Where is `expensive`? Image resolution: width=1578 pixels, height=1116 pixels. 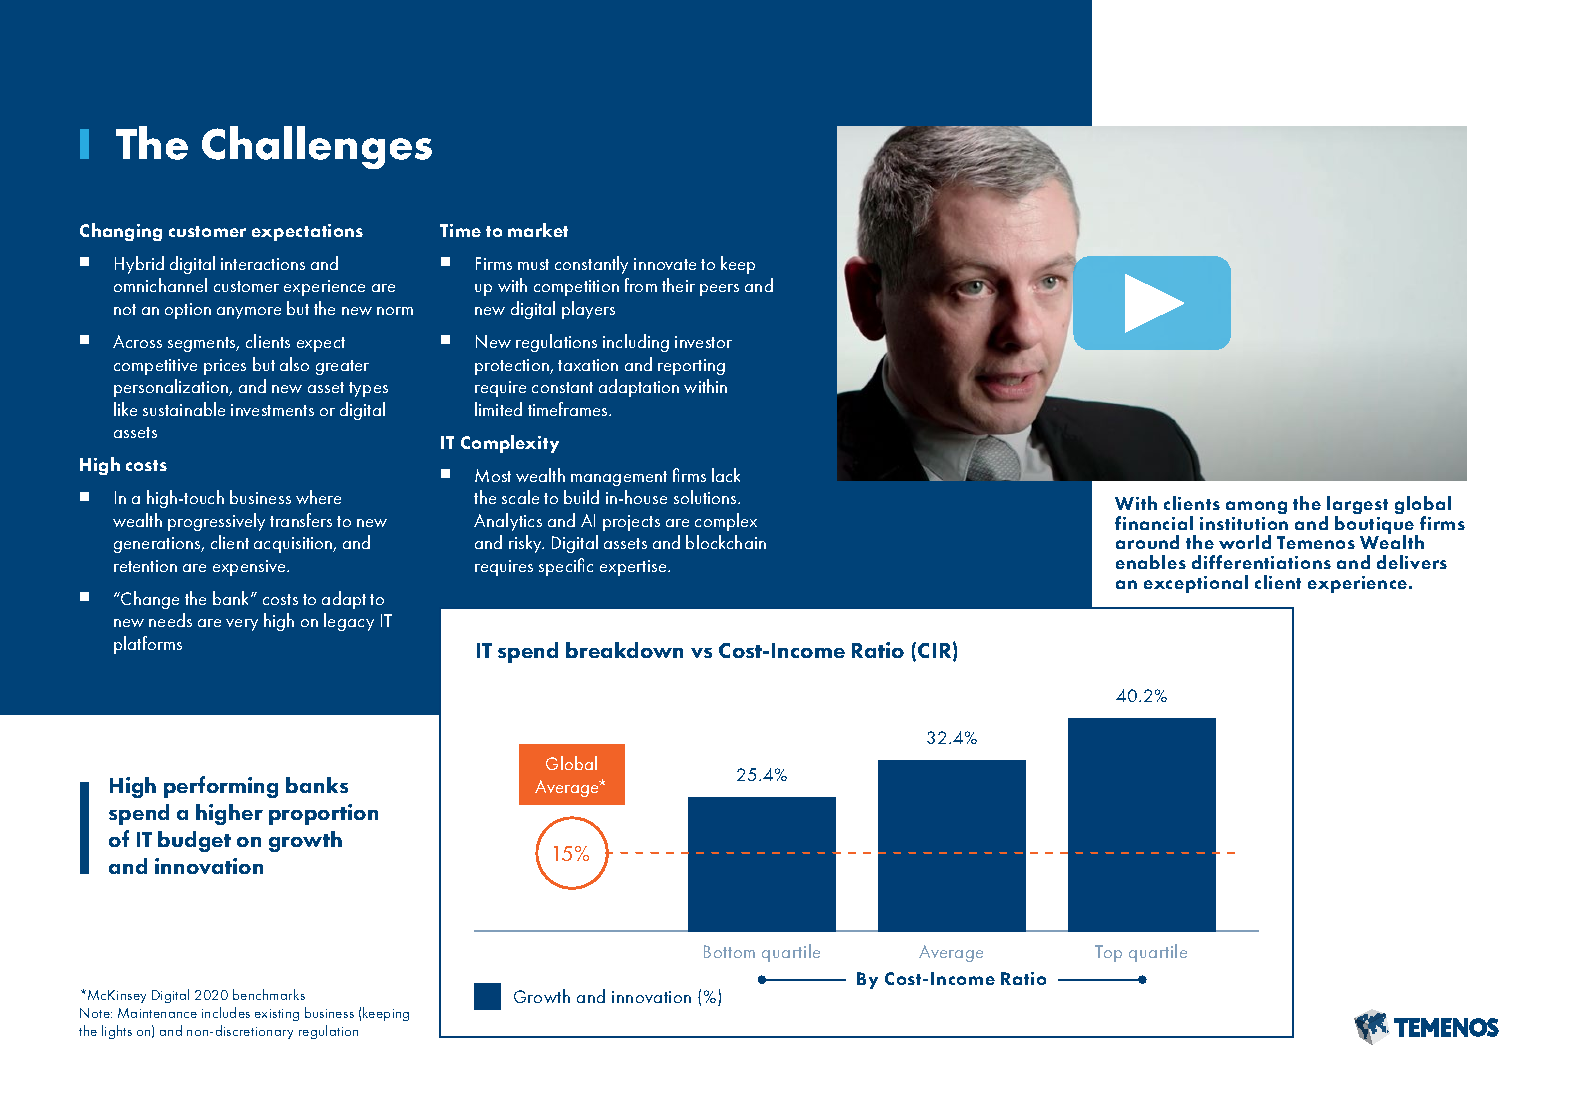
expensive is located at coordinates (250, 568).
